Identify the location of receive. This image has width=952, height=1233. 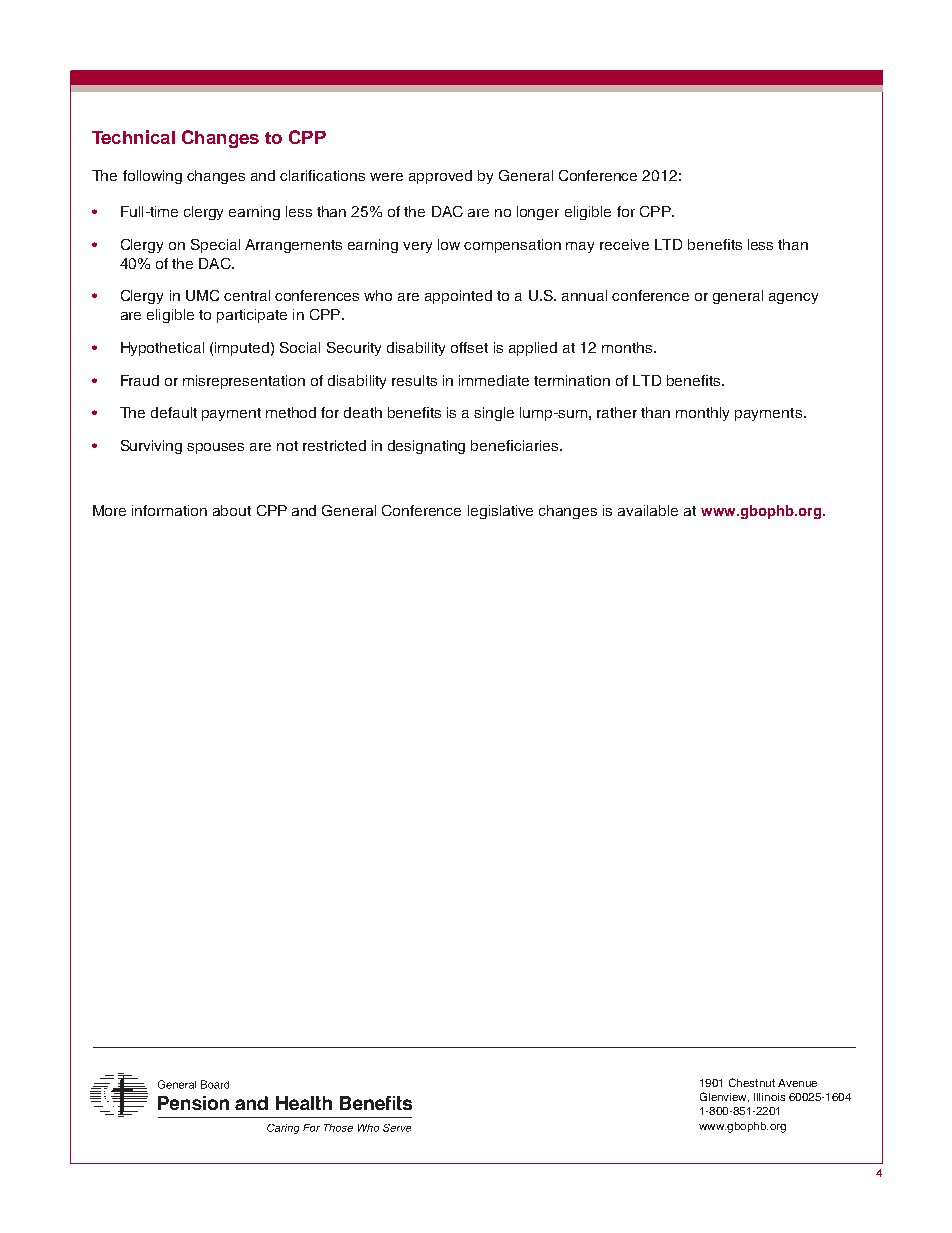
(624, 244).
